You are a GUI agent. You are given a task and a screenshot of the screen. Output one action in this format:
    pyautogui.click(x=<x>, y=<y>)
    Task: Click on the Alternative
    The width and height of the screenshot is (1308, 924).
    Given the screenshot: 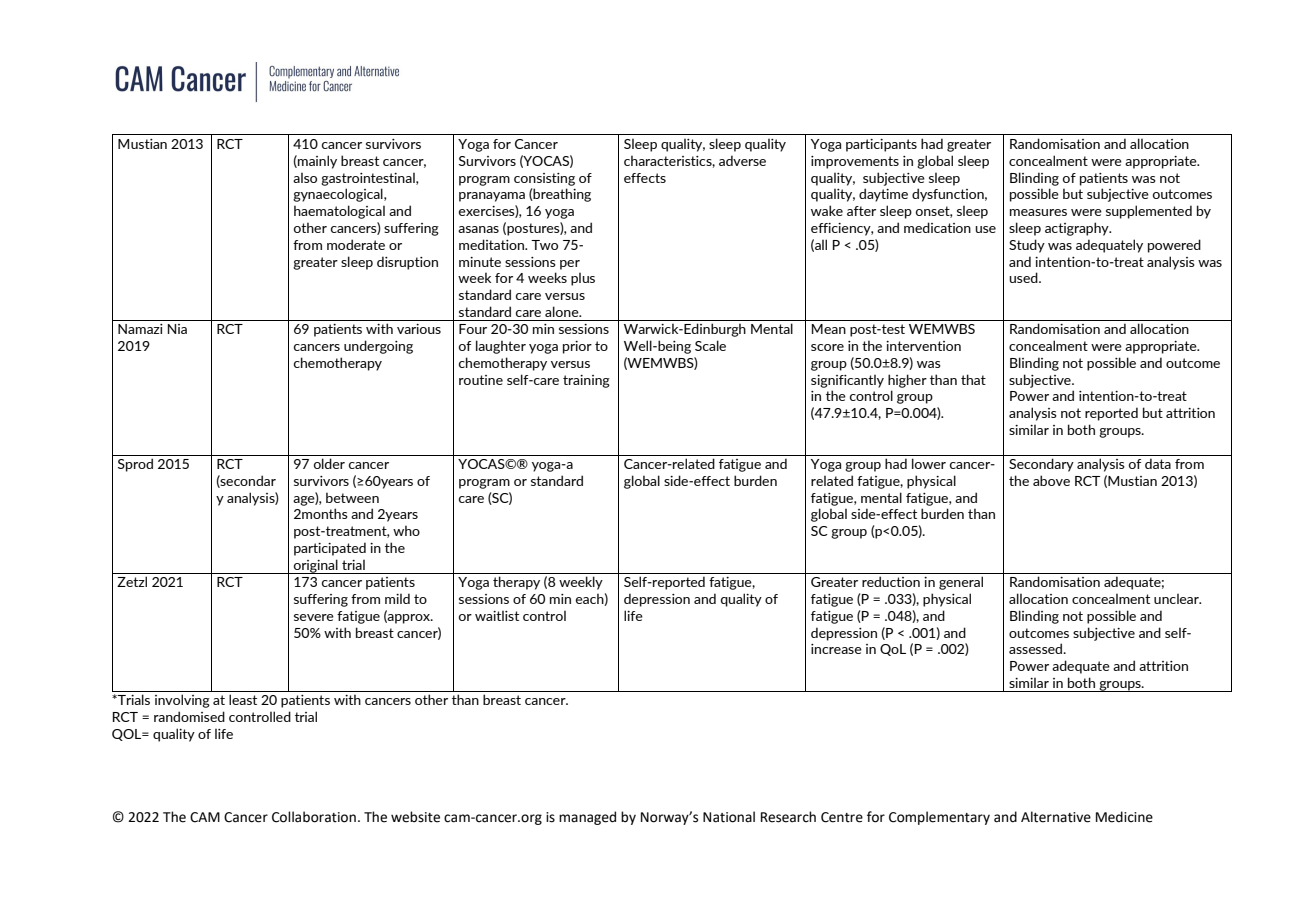 What is the action you would take?
    pyautogui.click(x=1056, y=817)
